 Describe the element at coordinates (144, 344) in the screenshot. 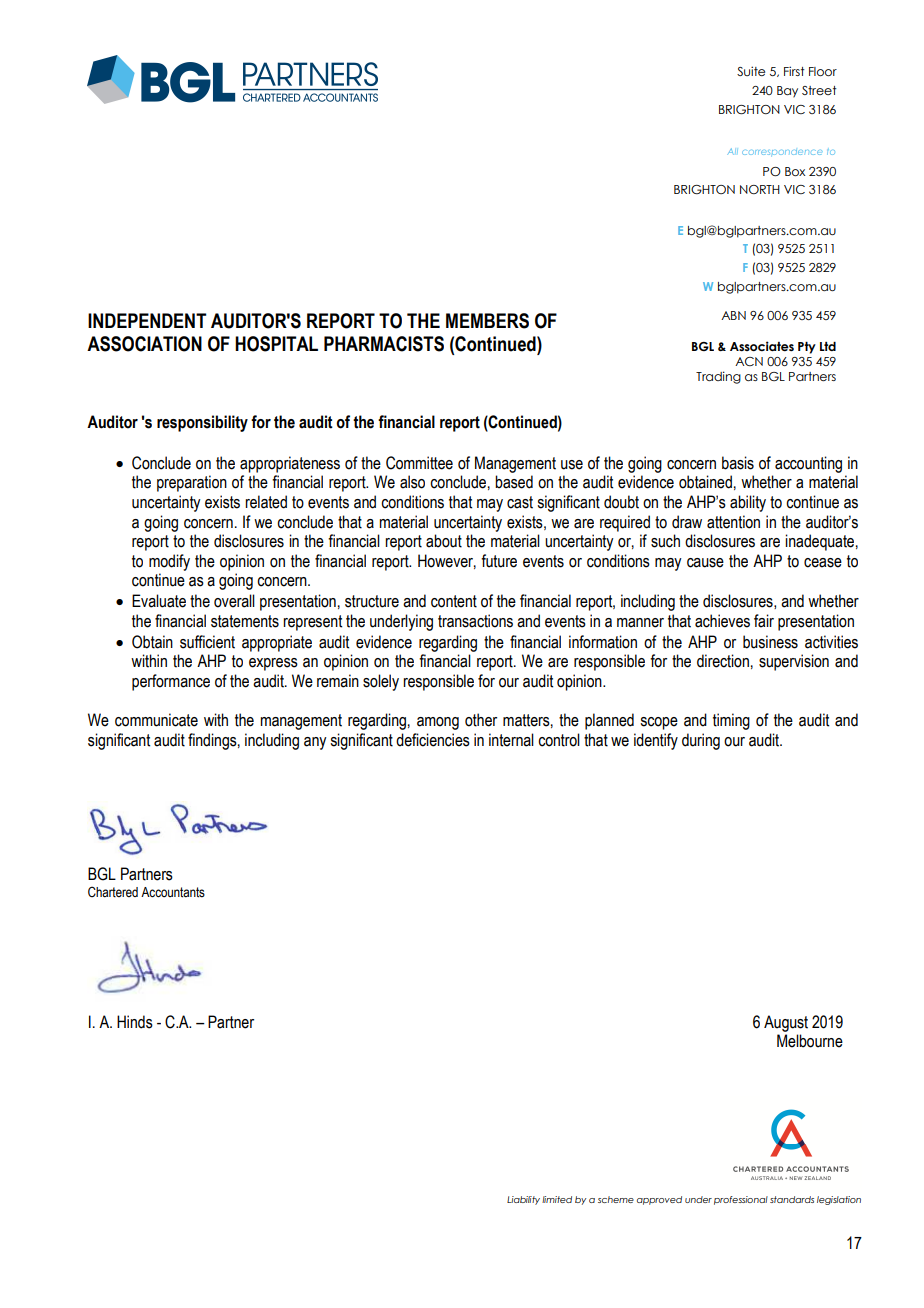

I see `ASSOCIATION` at that location.
